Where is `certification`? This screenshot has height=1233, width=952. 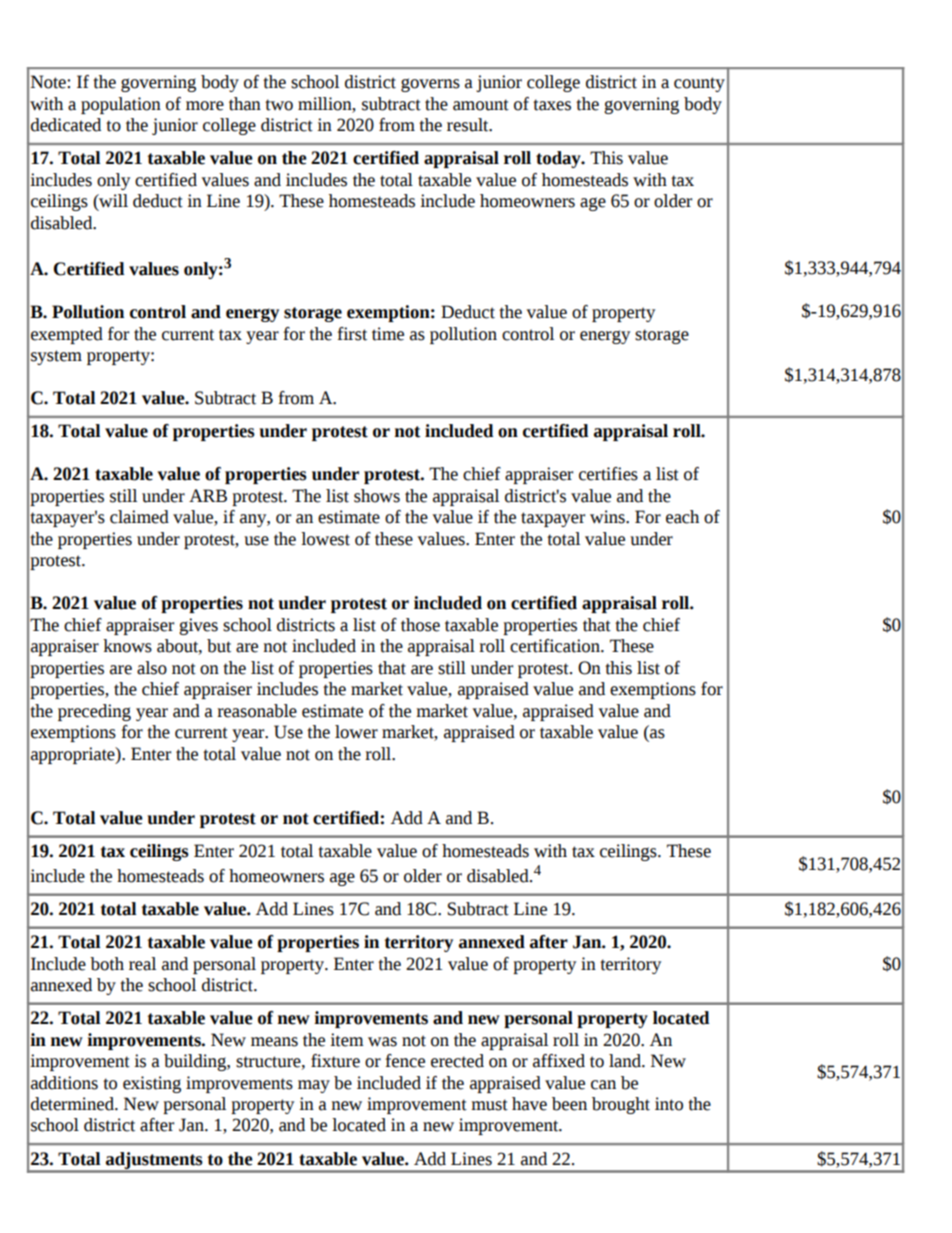
certification is located at coordinates (556, 646).
